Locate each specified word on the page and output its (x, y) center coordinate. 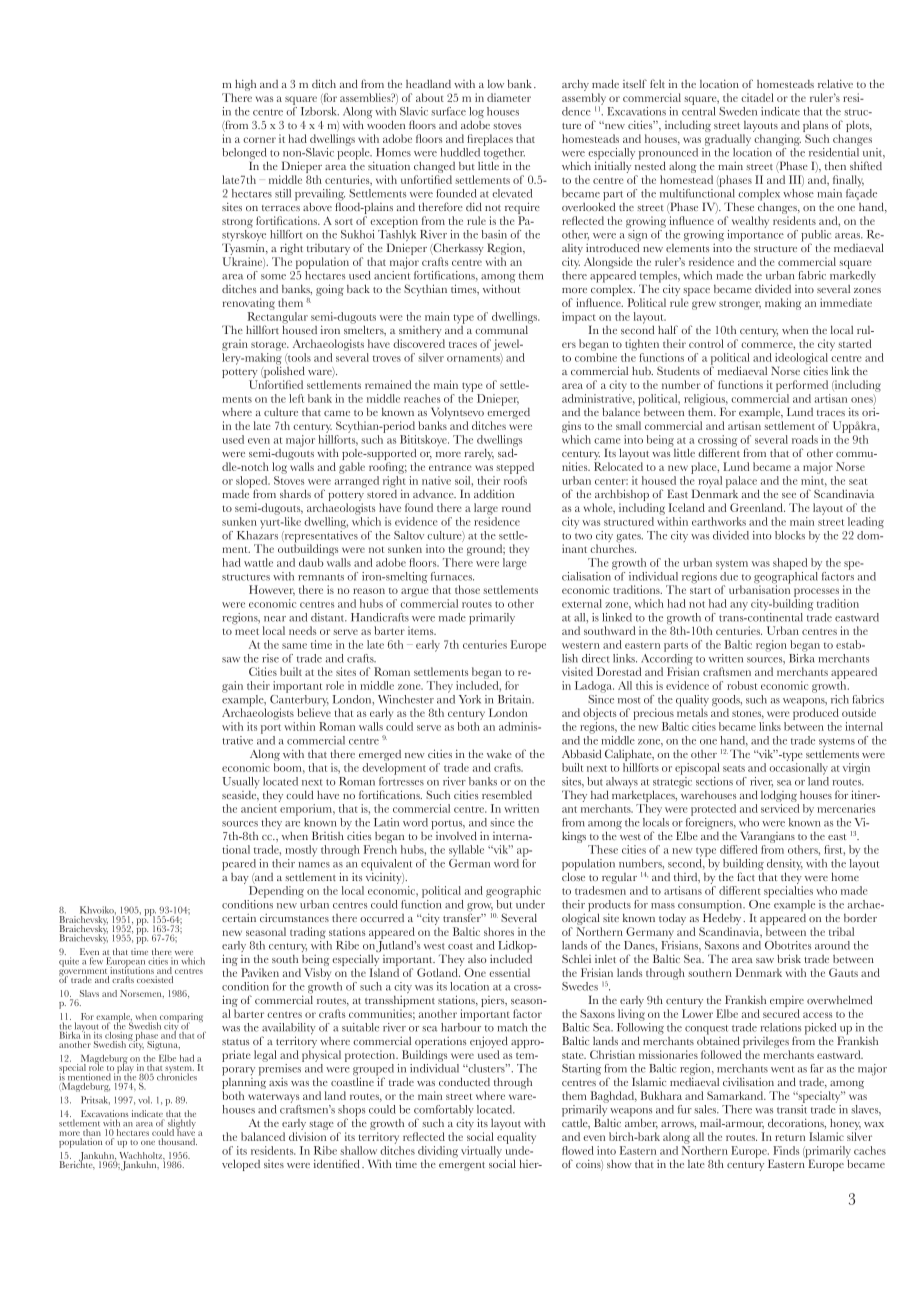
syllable (466, 851)
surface (448, 111)
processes (816, 592)
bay (241, 880)
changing (777, 140)
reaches (422, 398)
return (790, 1137)
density (785, 866)
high (245, 85)
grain (235, 345)
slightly (180, 1125)
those (467, 589)
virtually (481, 1152)
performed (802, 386)
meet (247, 631)
